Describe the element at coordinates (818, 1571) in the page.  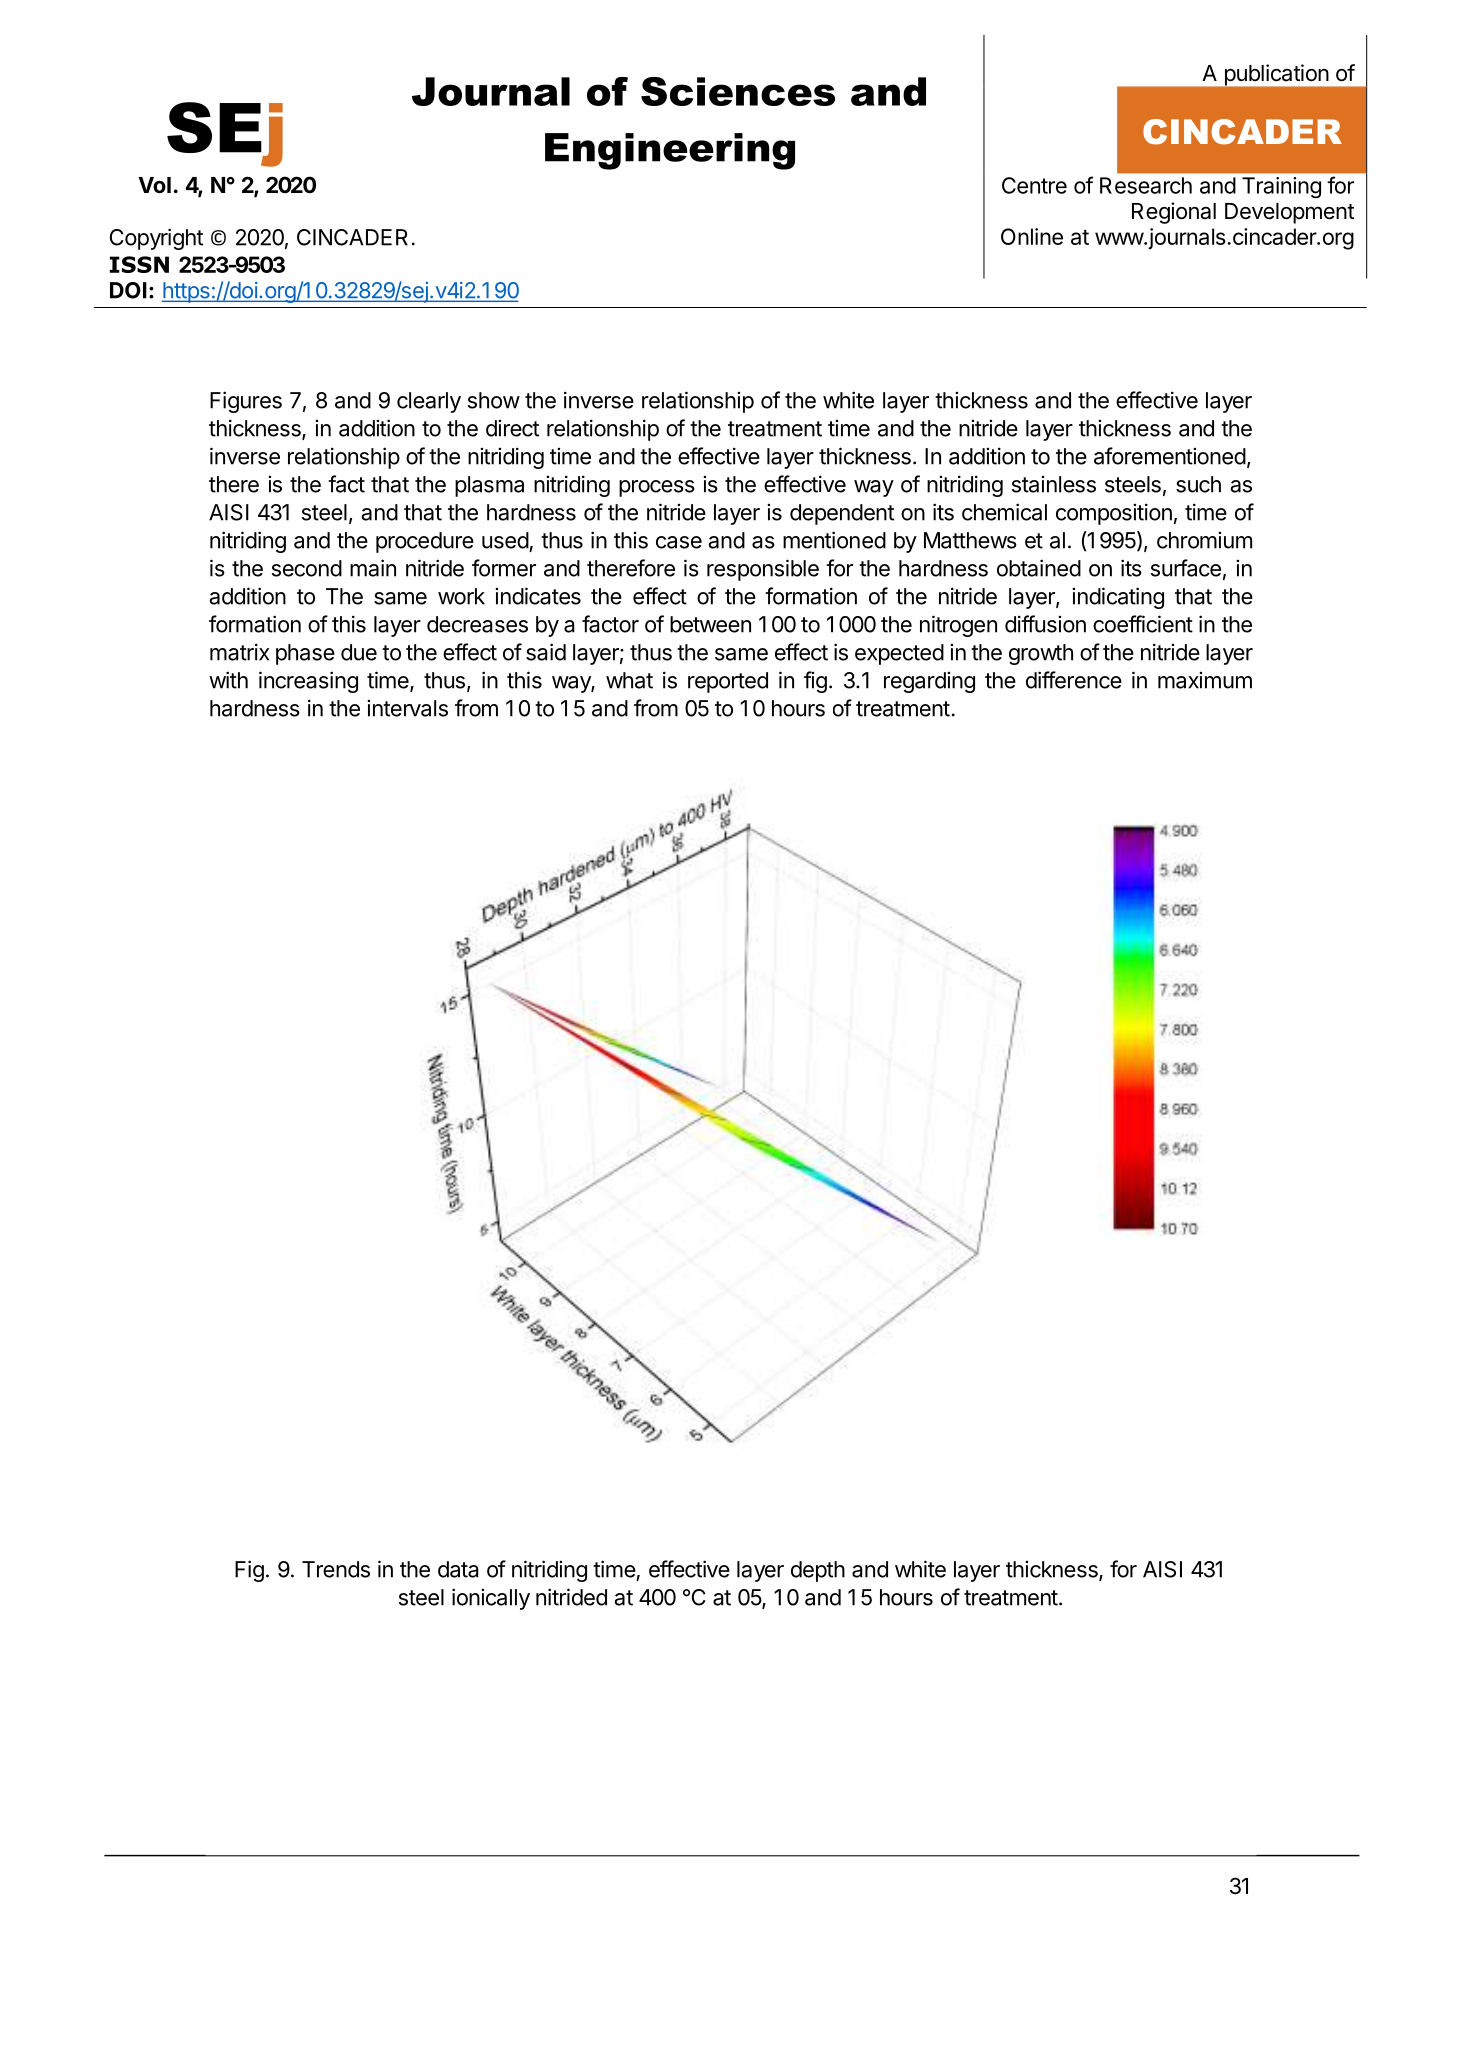
I see `depth` at that location.
